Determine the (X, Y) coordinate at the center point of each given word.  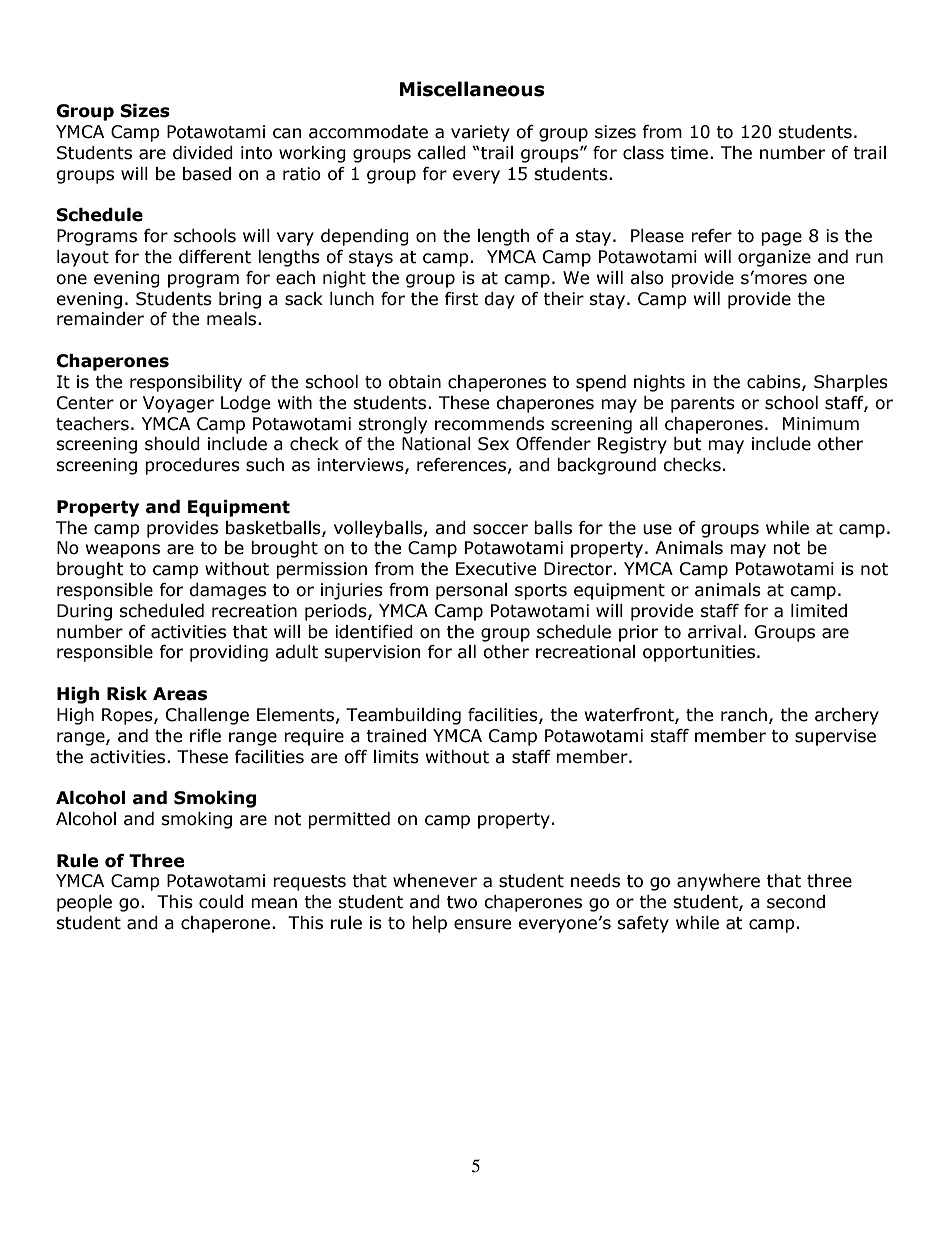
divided (203, 153)
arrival (714, 632)
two (462, 902)
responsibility (186, 383)
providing (229, 653)
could (221, 902)
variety (480, 133)
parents (703, 405)
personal (471, 591)
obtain (414, 382)
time (689, 153)
